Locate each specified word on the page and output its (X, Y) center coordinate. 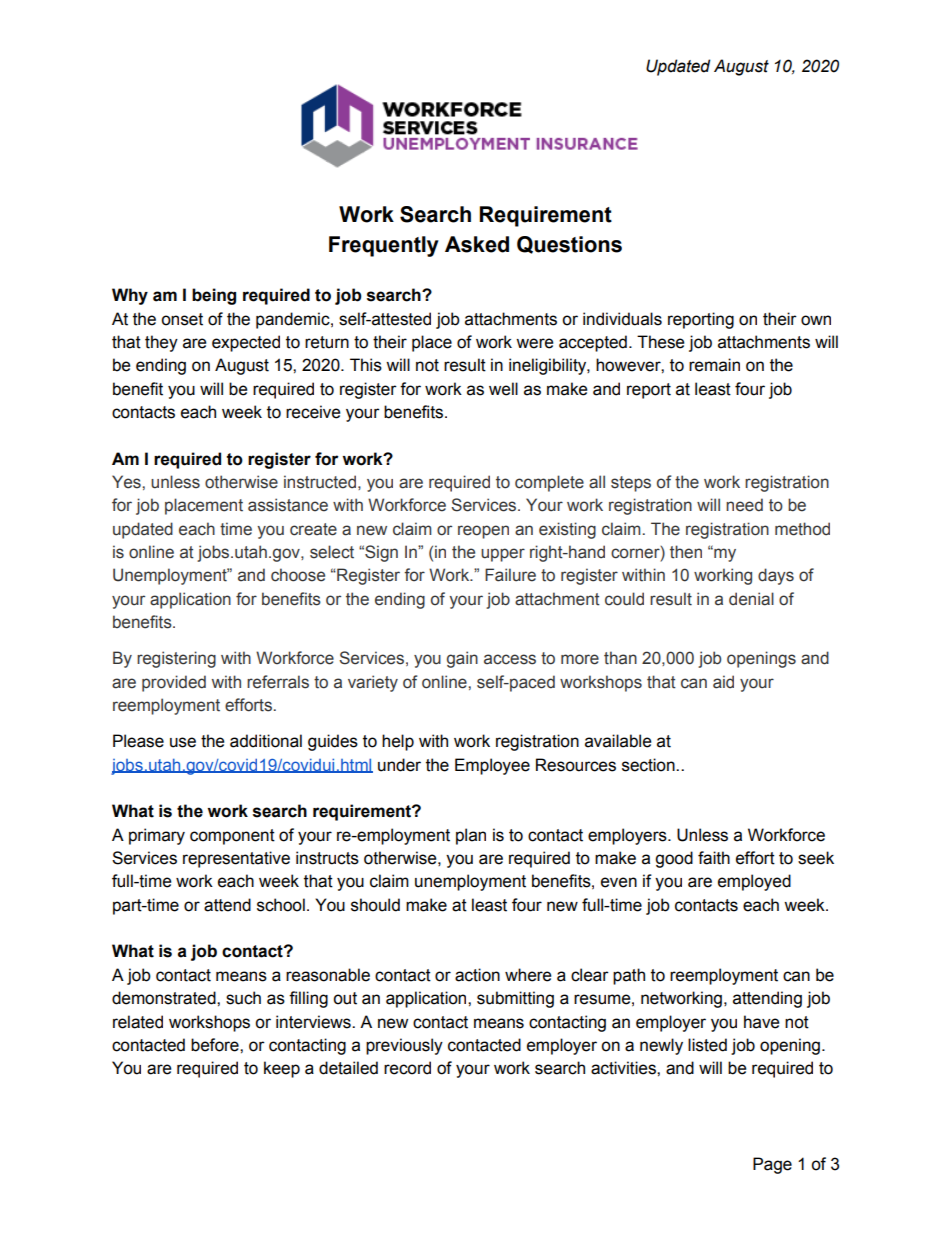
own (816, 320)
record (407, 1068)
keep (282, 1069)
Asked (477, 244)
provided (174, 683)
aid (723, 682)
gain (462, 659)
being (214, 296)
